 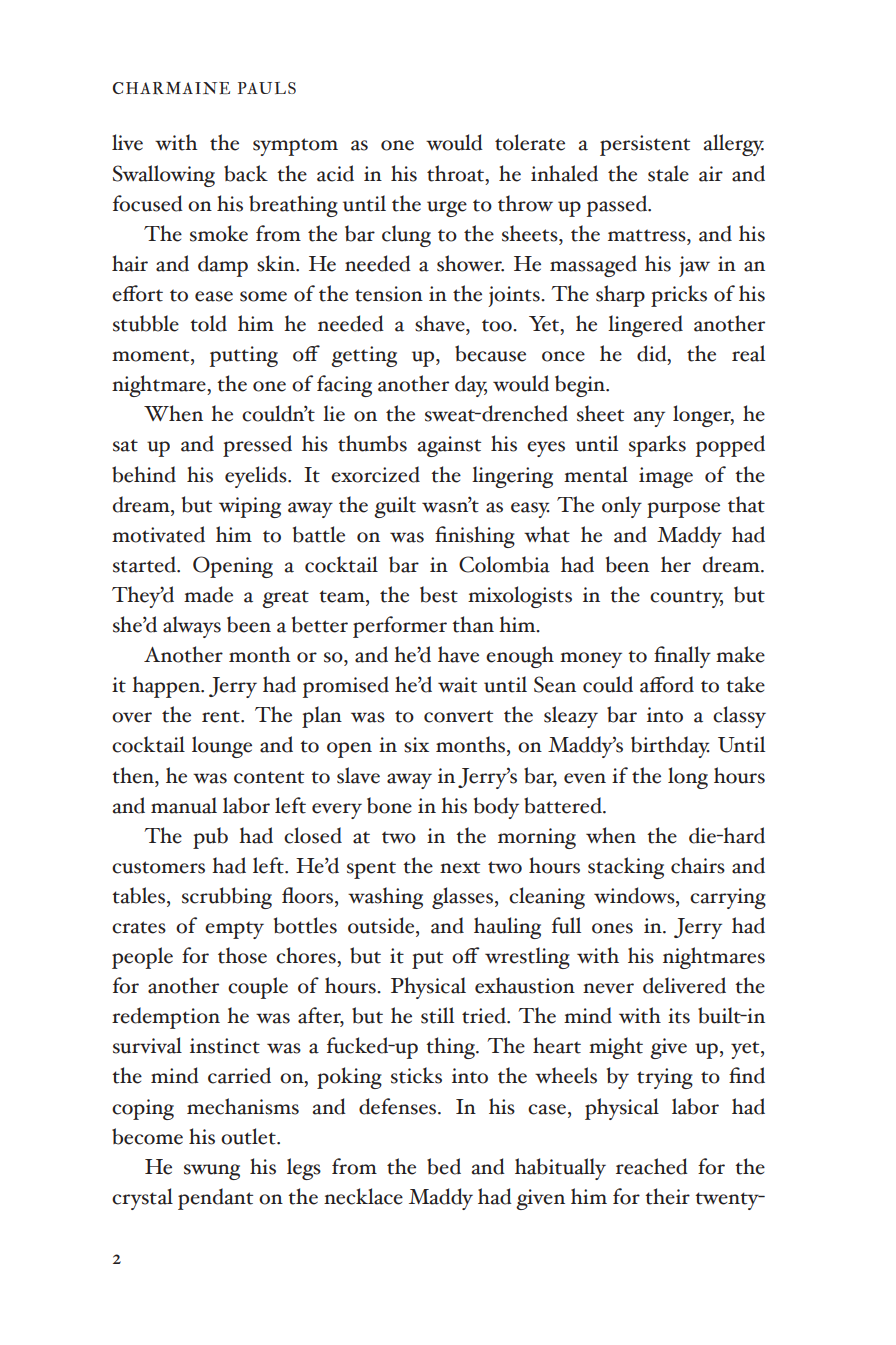 What do you see at coordinates (389, 805) in the screenshot?
I see `bone` at bounding box center [389, 805].
